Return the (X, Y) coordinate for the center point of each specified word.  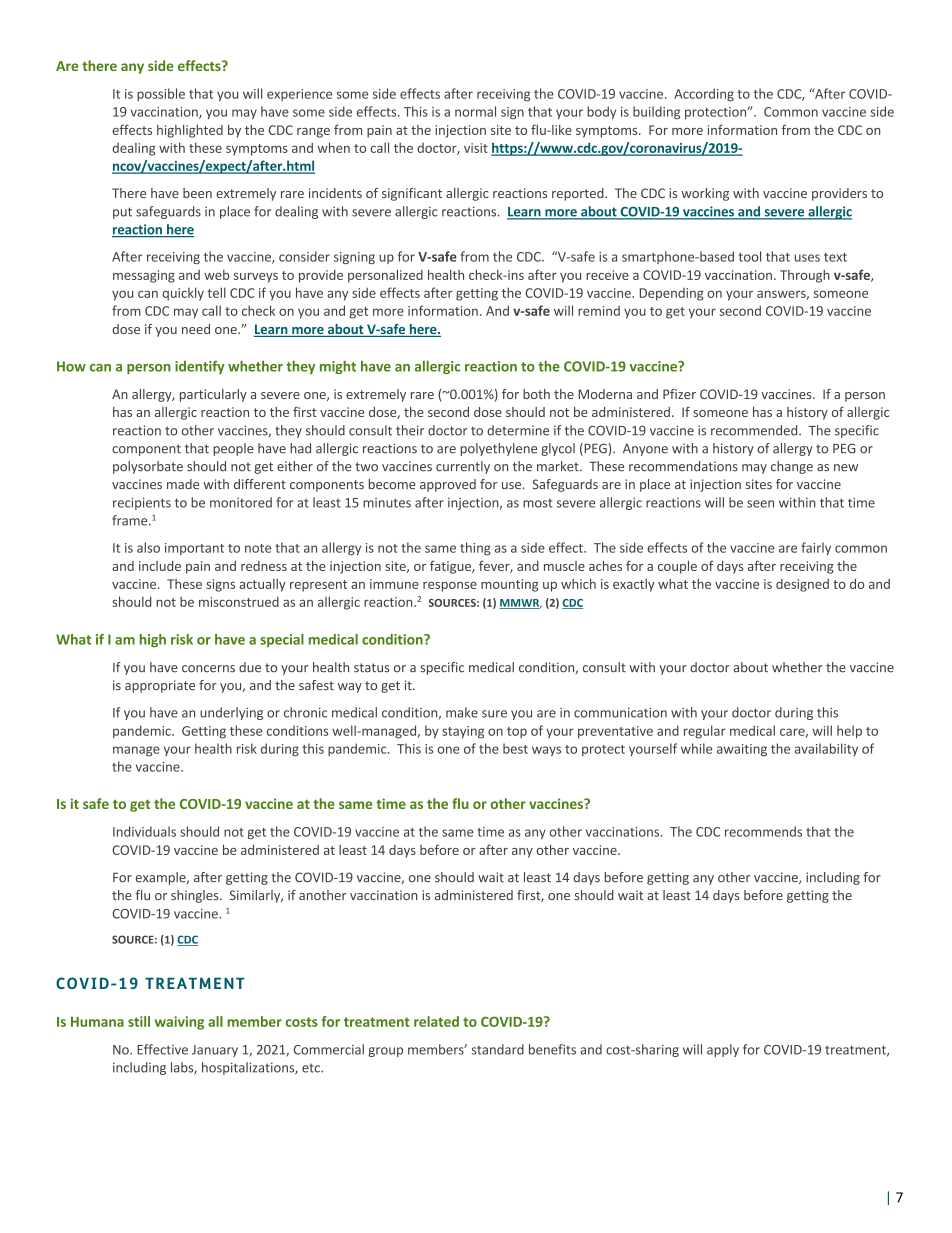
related (436, 1021)
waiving (179, 1023)
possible (161, 94)
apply (723, 1050)
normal (475, 111)
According (704, 95)
